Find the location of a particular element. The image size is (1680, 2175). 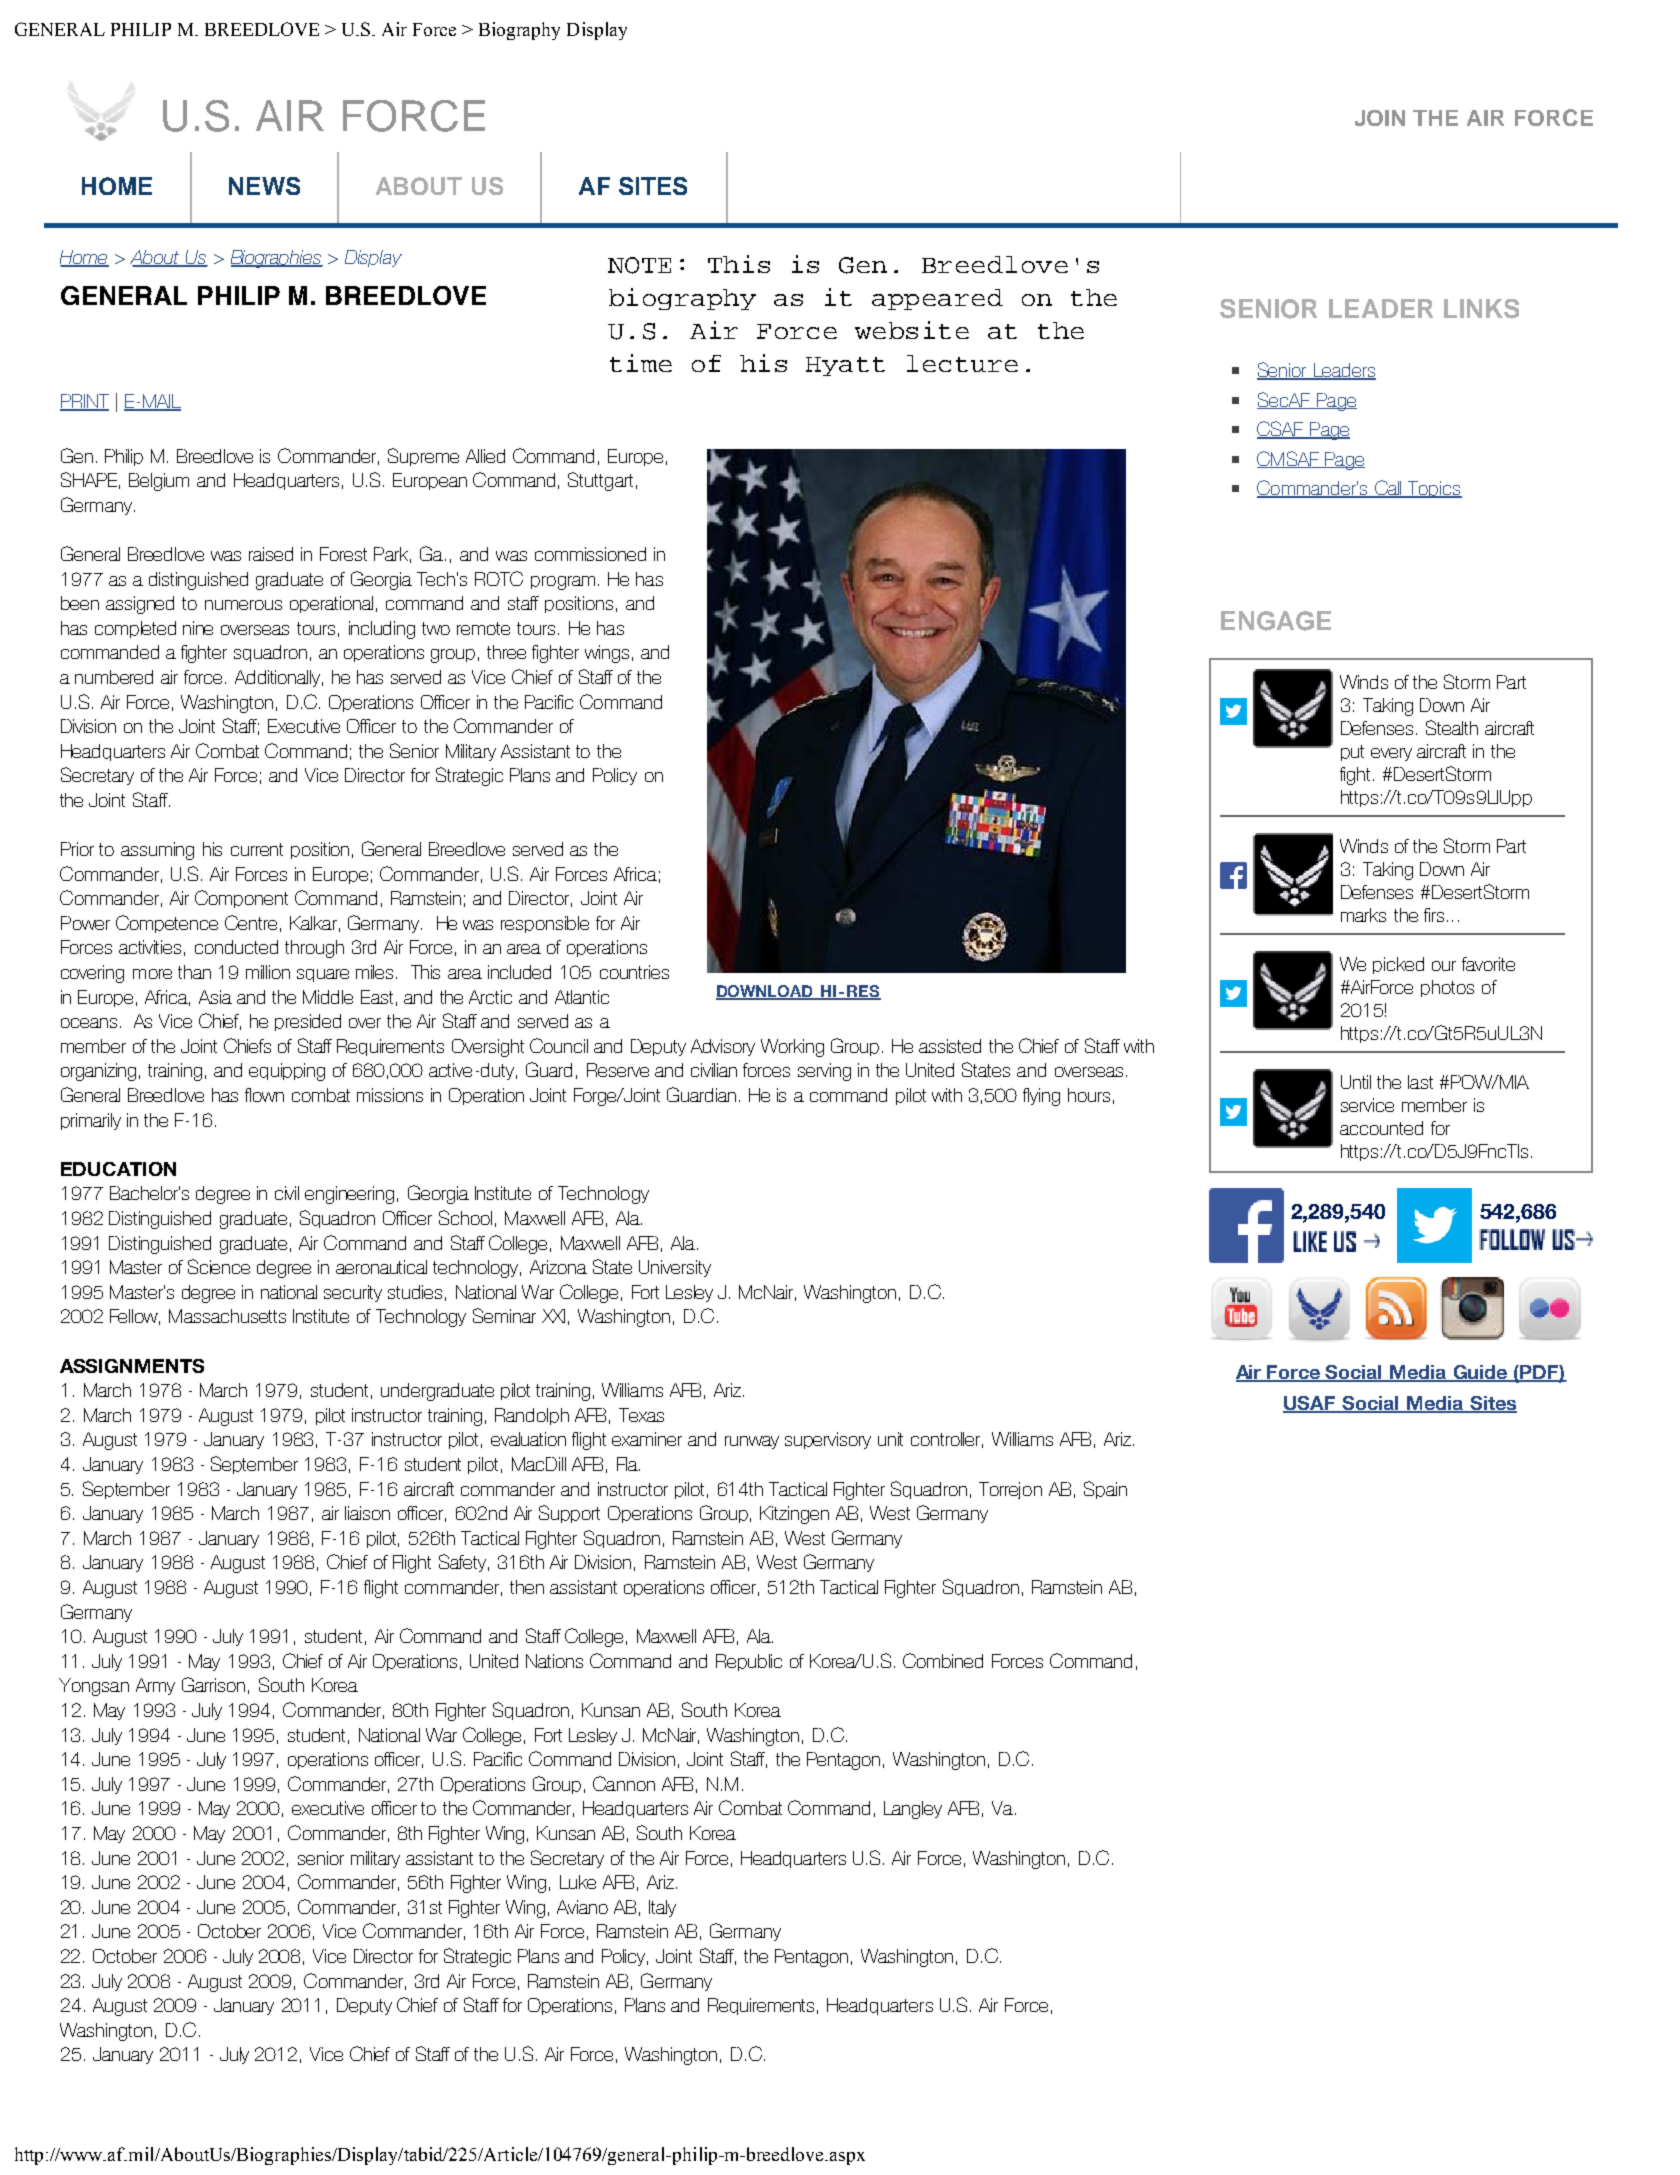

raised is located at coordinates (271, 554).
